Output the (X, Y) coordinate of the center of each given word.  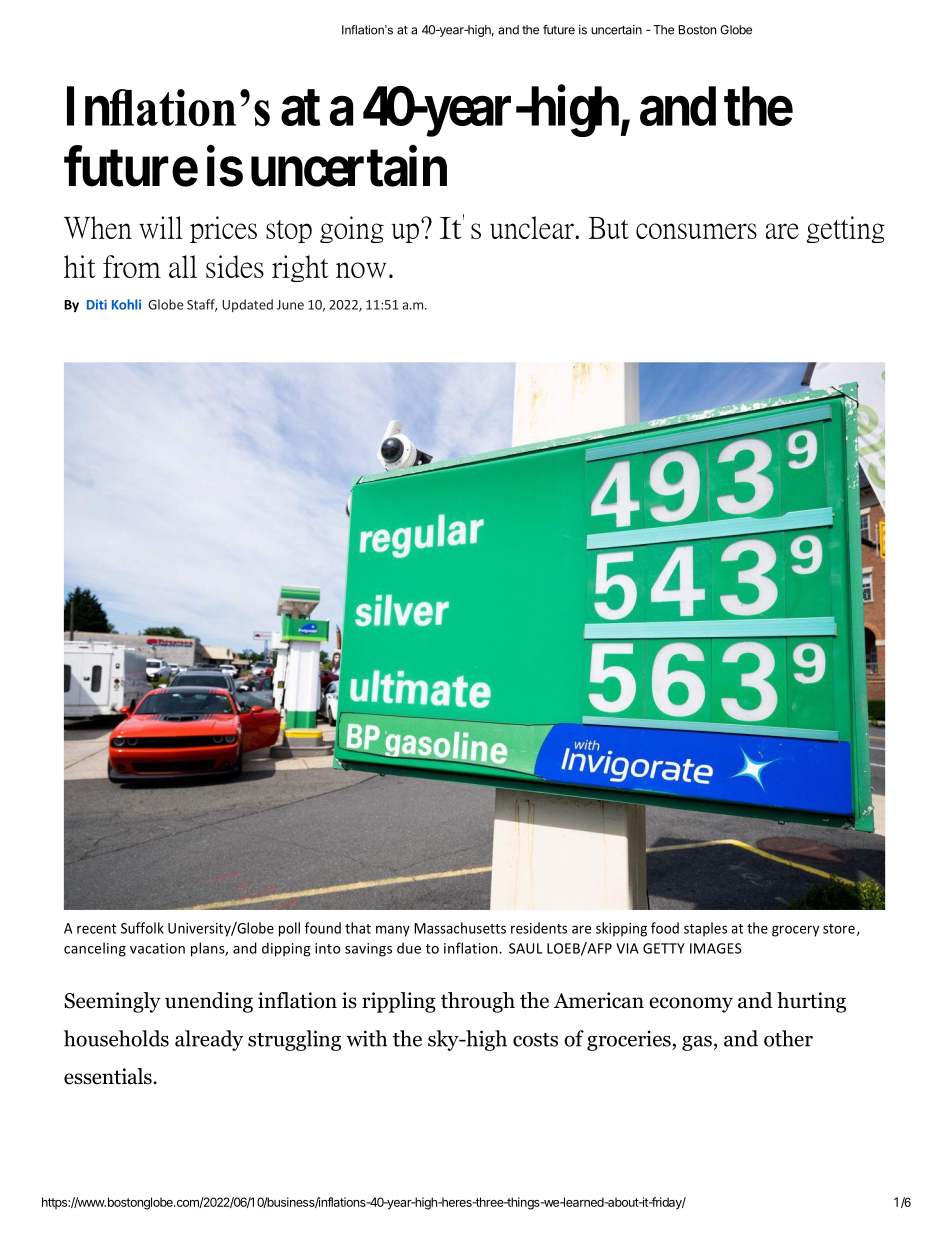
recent (96, 929)
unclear (533, 227)
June (290, 305)
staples (705, 929)
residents (539, 928)
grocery (795, 931)
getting (845, 229)
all (183, 266)
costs (535, 1040)
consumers (696, 231)
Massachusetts (460, 928)
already (209, 1040)
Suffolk (142, 928)
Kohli (126, 304)
